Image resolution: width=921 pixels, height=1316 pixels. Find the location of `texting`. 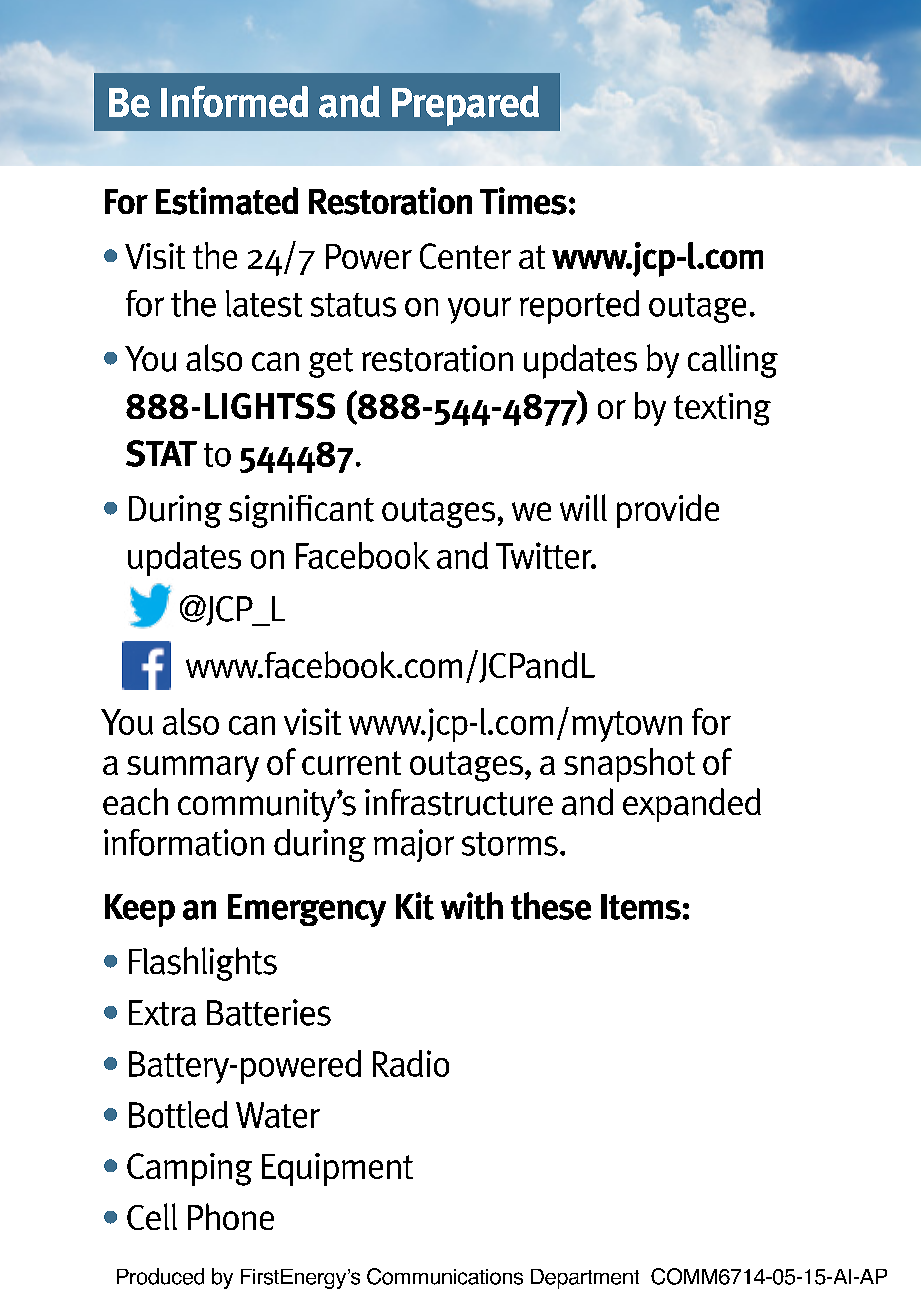

texting is located at coordinates (722, 409).
